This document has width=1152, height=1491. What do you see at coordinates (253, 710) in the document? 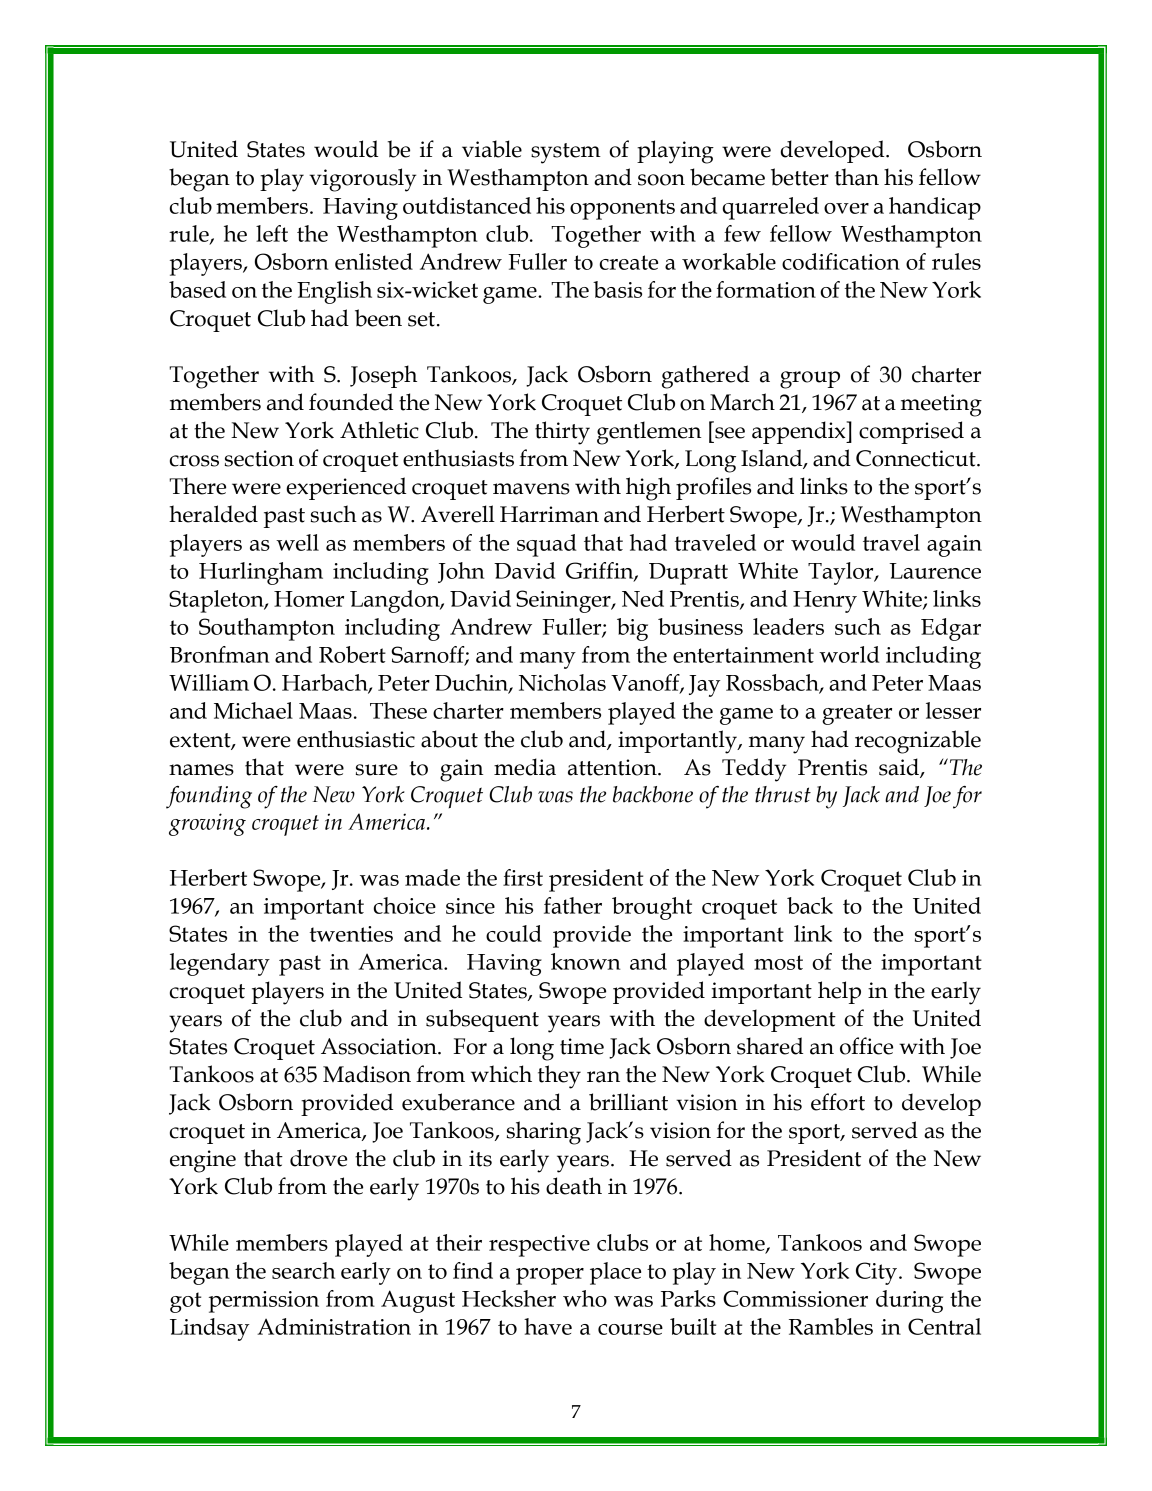
I see `Michael` at bounding box center [253, 710].
